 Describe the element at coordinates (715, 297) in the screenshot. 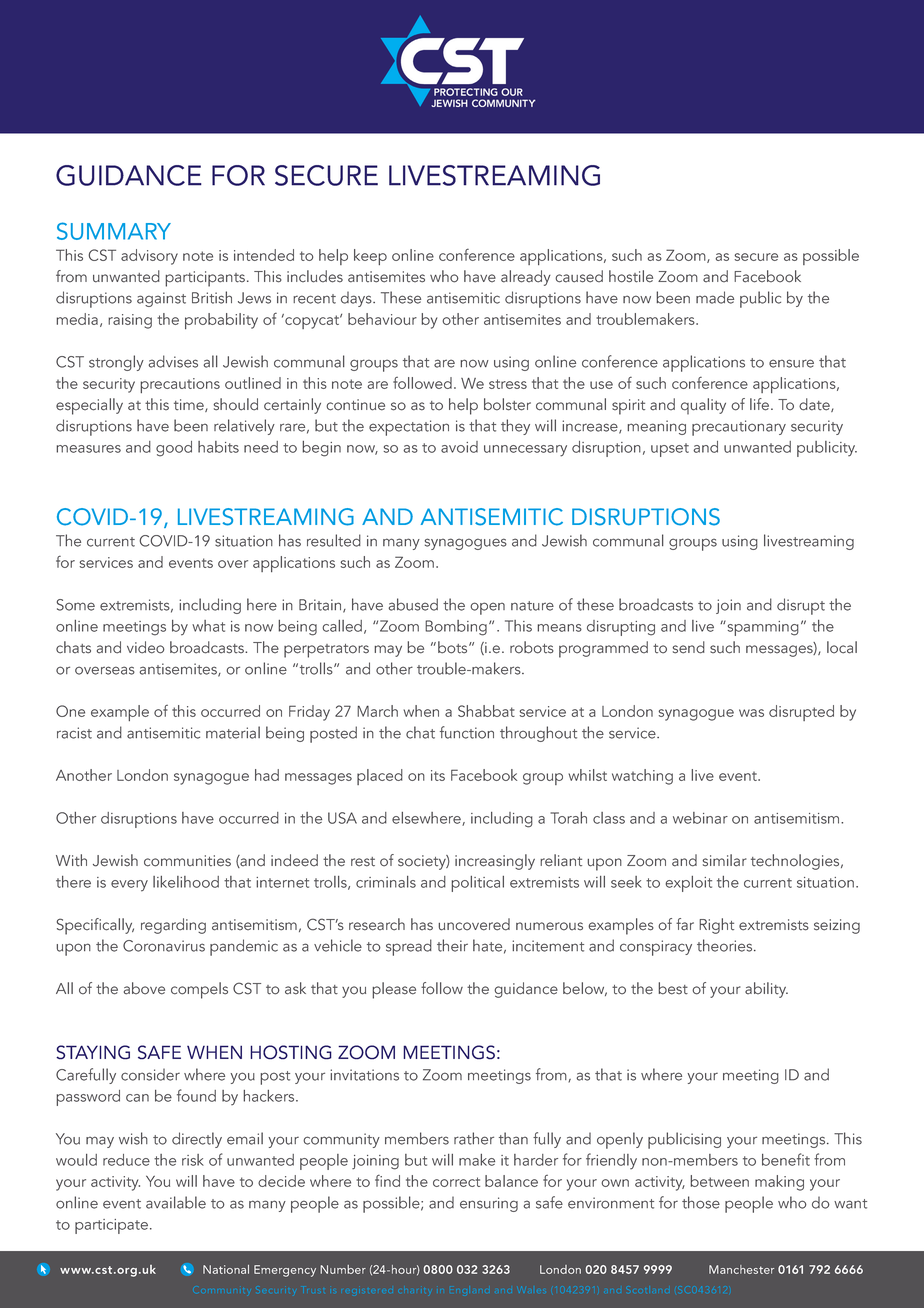

I see `made` at that location.
